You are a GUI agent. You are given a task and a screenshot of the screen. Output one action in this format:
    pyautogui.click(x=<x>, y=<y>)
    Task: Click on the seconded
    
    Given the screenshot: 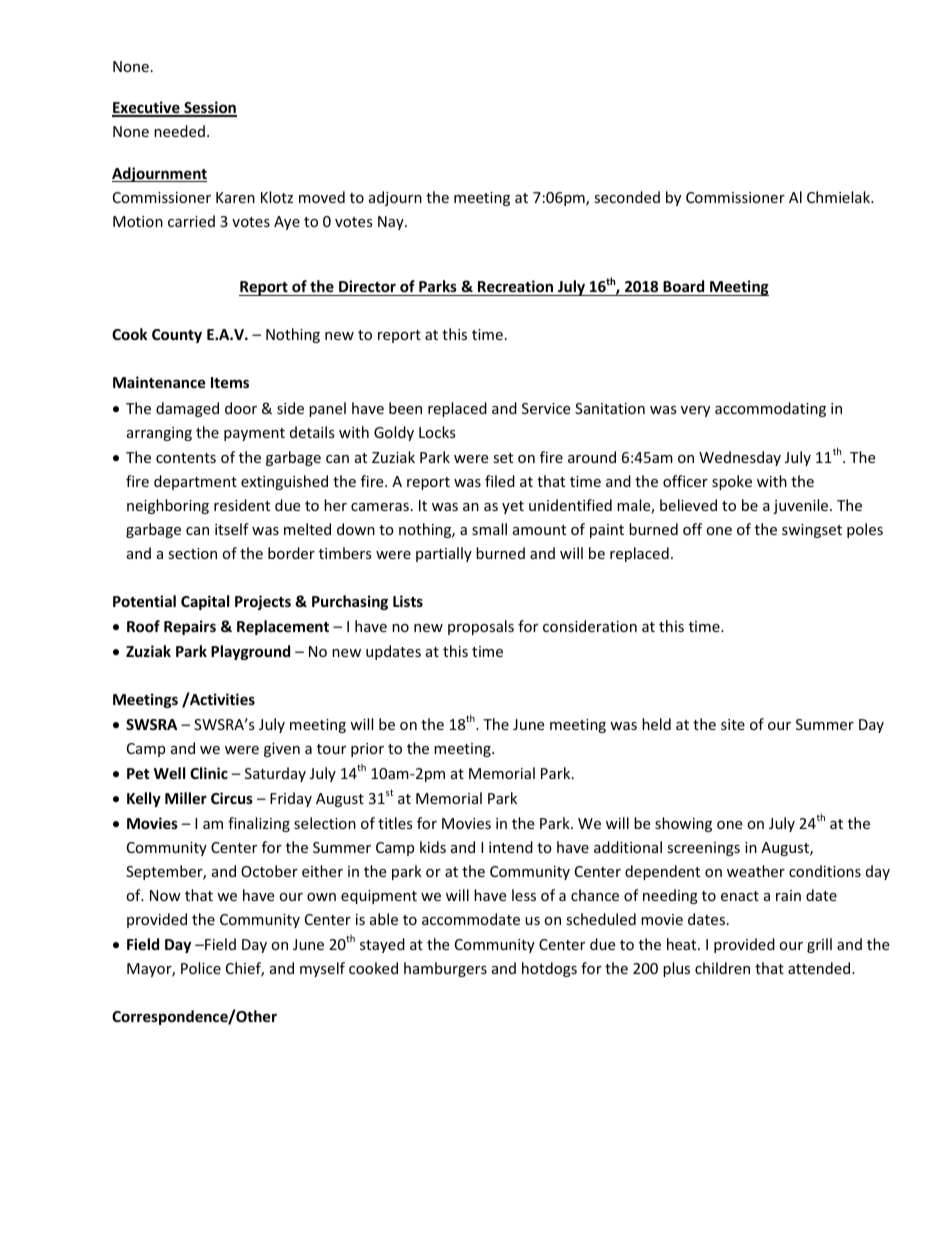 What is the action you would take?
    pyautogui.click(x=627, y=197)
